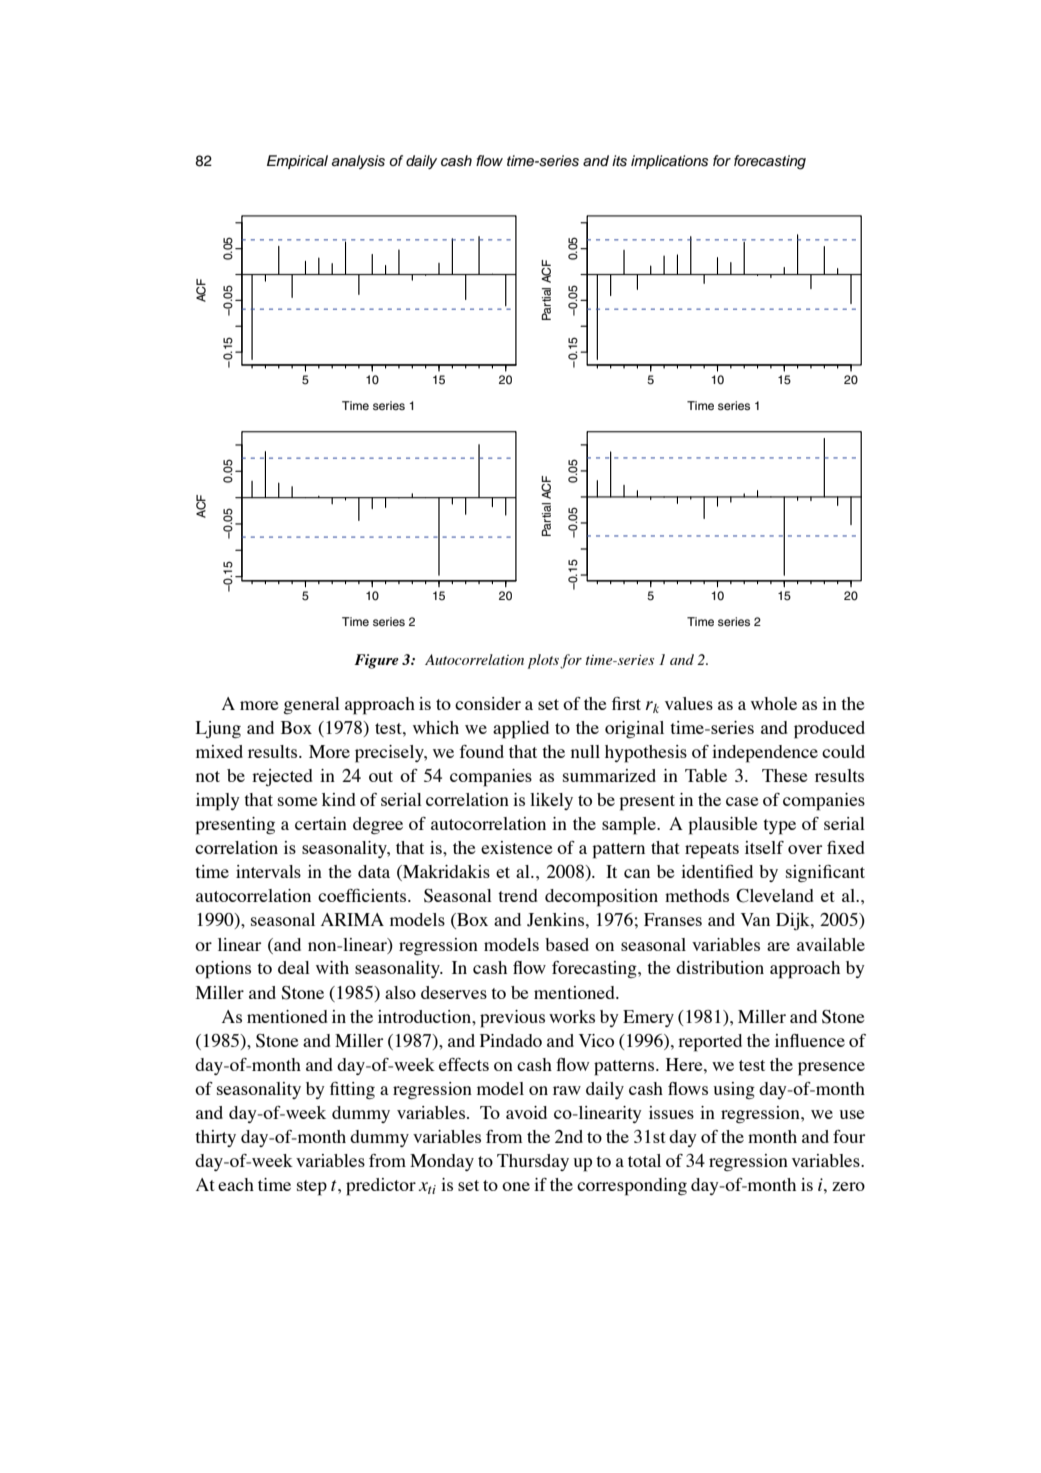 The image size is (1041, 1473). Describe the element at coordinates (268, 871) in the screenshot. I see `intervals` at that location.
